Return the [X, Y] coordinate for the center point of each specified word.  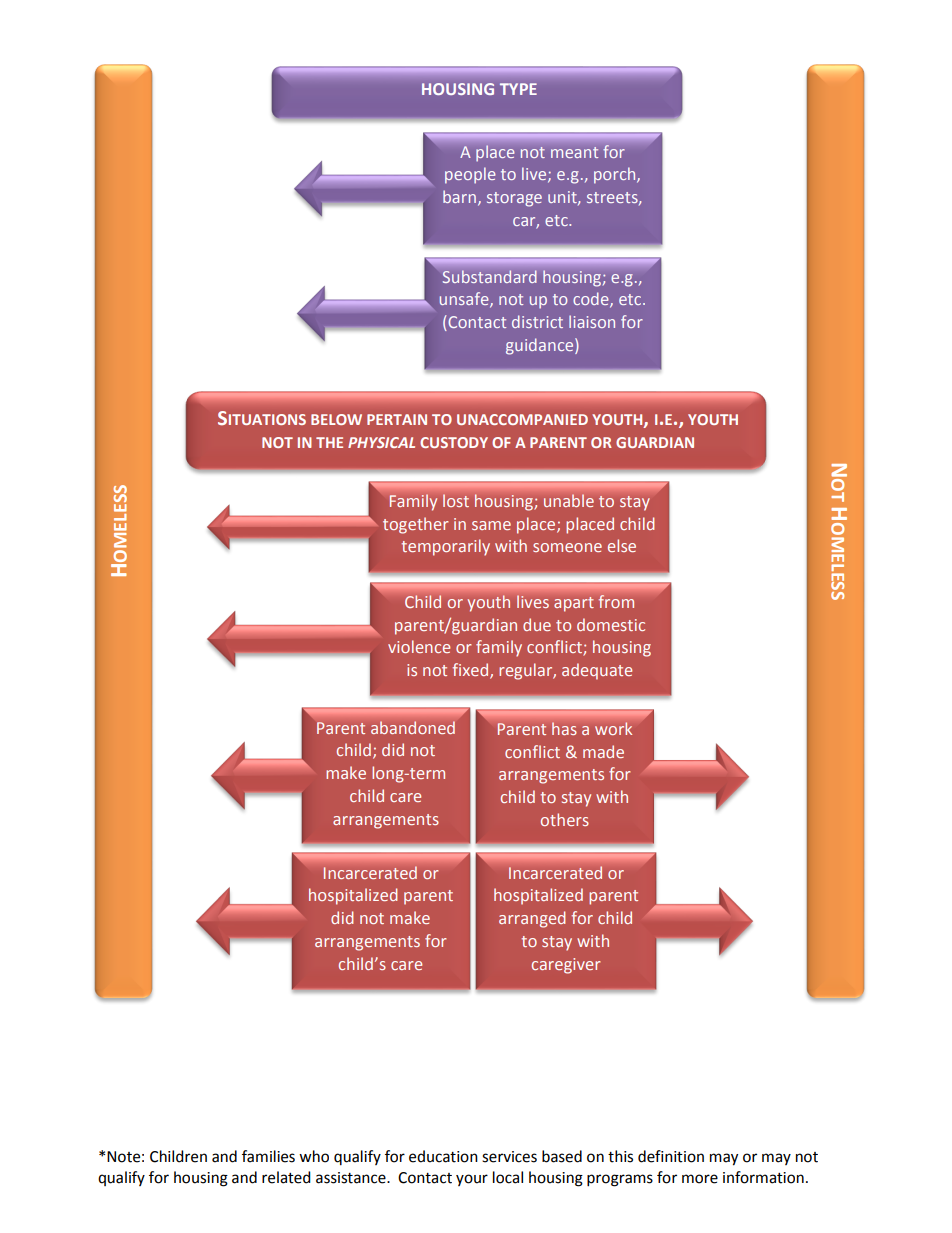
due [537, 624]
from [616, 601]
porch [616, 175]
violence [419, 646]
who [314, 1156]
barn [459, 196]
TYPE [518, 89]
